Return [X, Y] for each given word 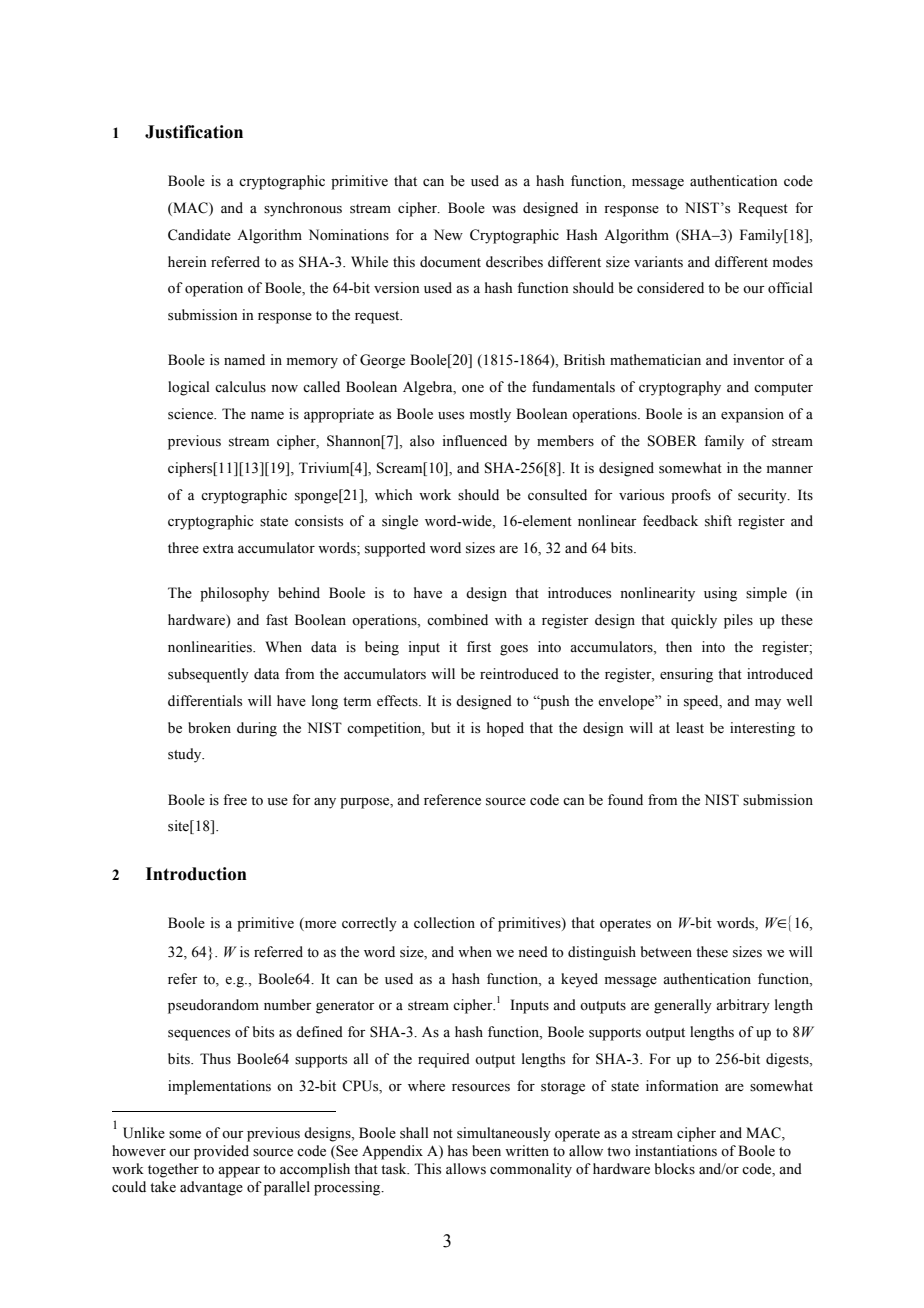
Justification [194, 132]
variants [658, 262]
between [666, 952]
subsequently [208, 675]
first [479, 647]
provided [221, 1152]
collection [444, 923]
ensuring [686, 675]
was [504, 210]
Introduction [196, 874]
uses [451, 416]
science [192, 414]
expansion [752, 415]
